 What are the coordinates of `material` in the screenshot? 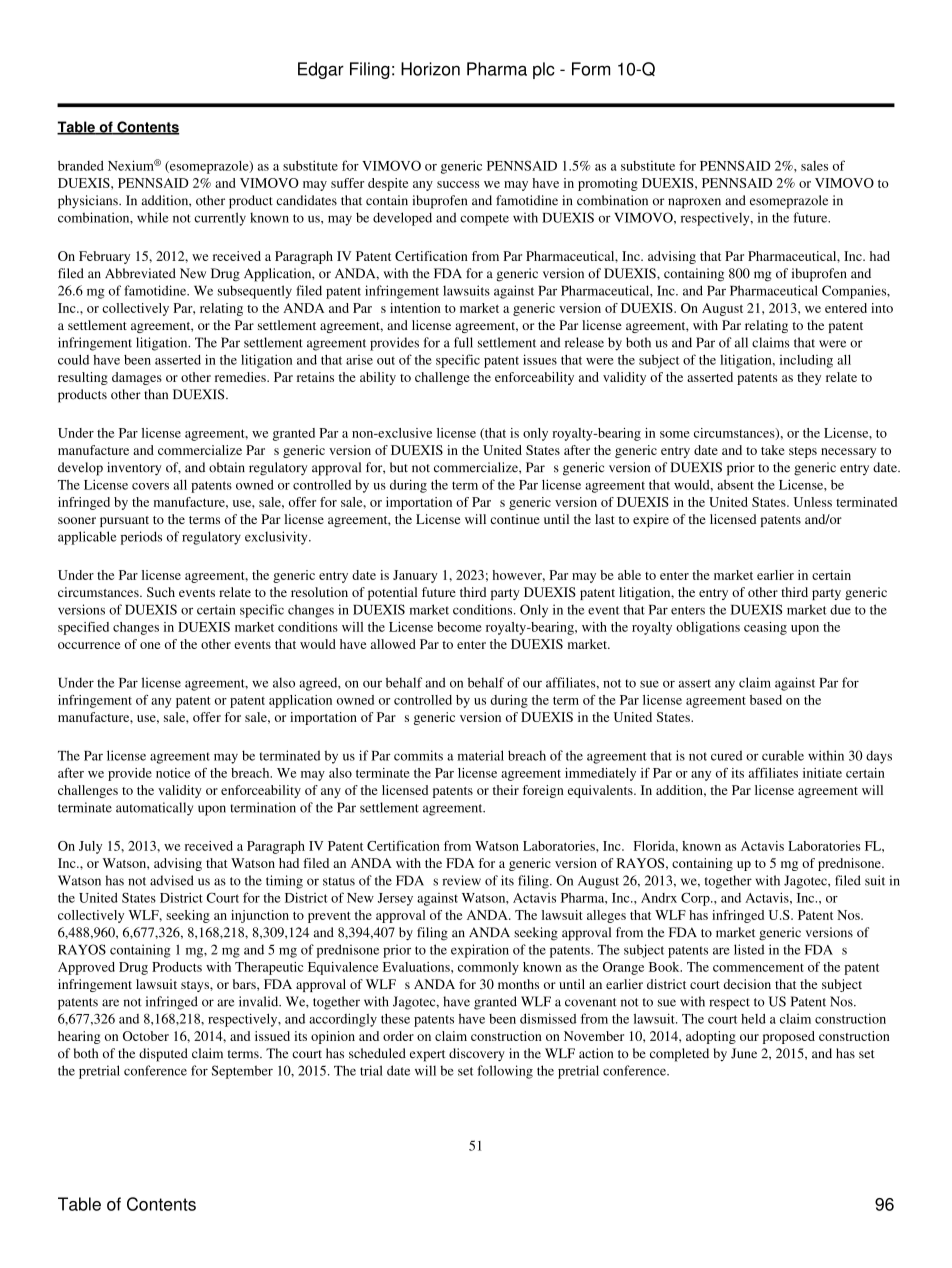 It's located at (481, 755).
